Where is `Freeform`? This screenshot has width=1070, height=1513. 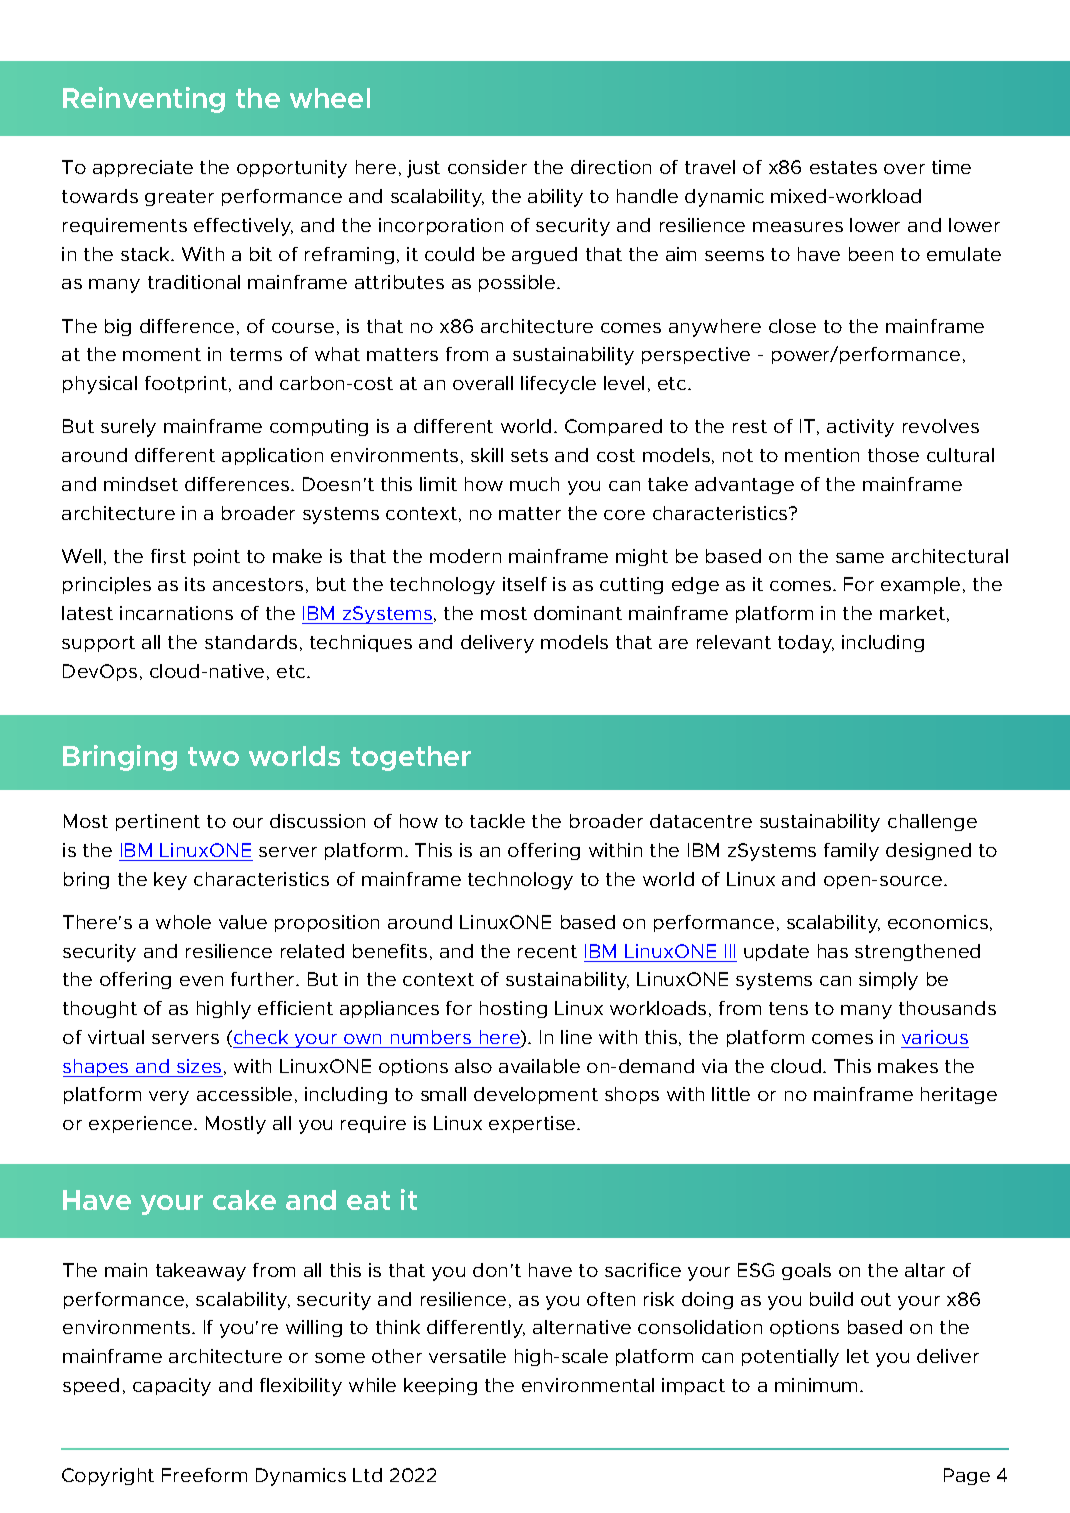 Freeform is located at coordinates (204, 1475).
